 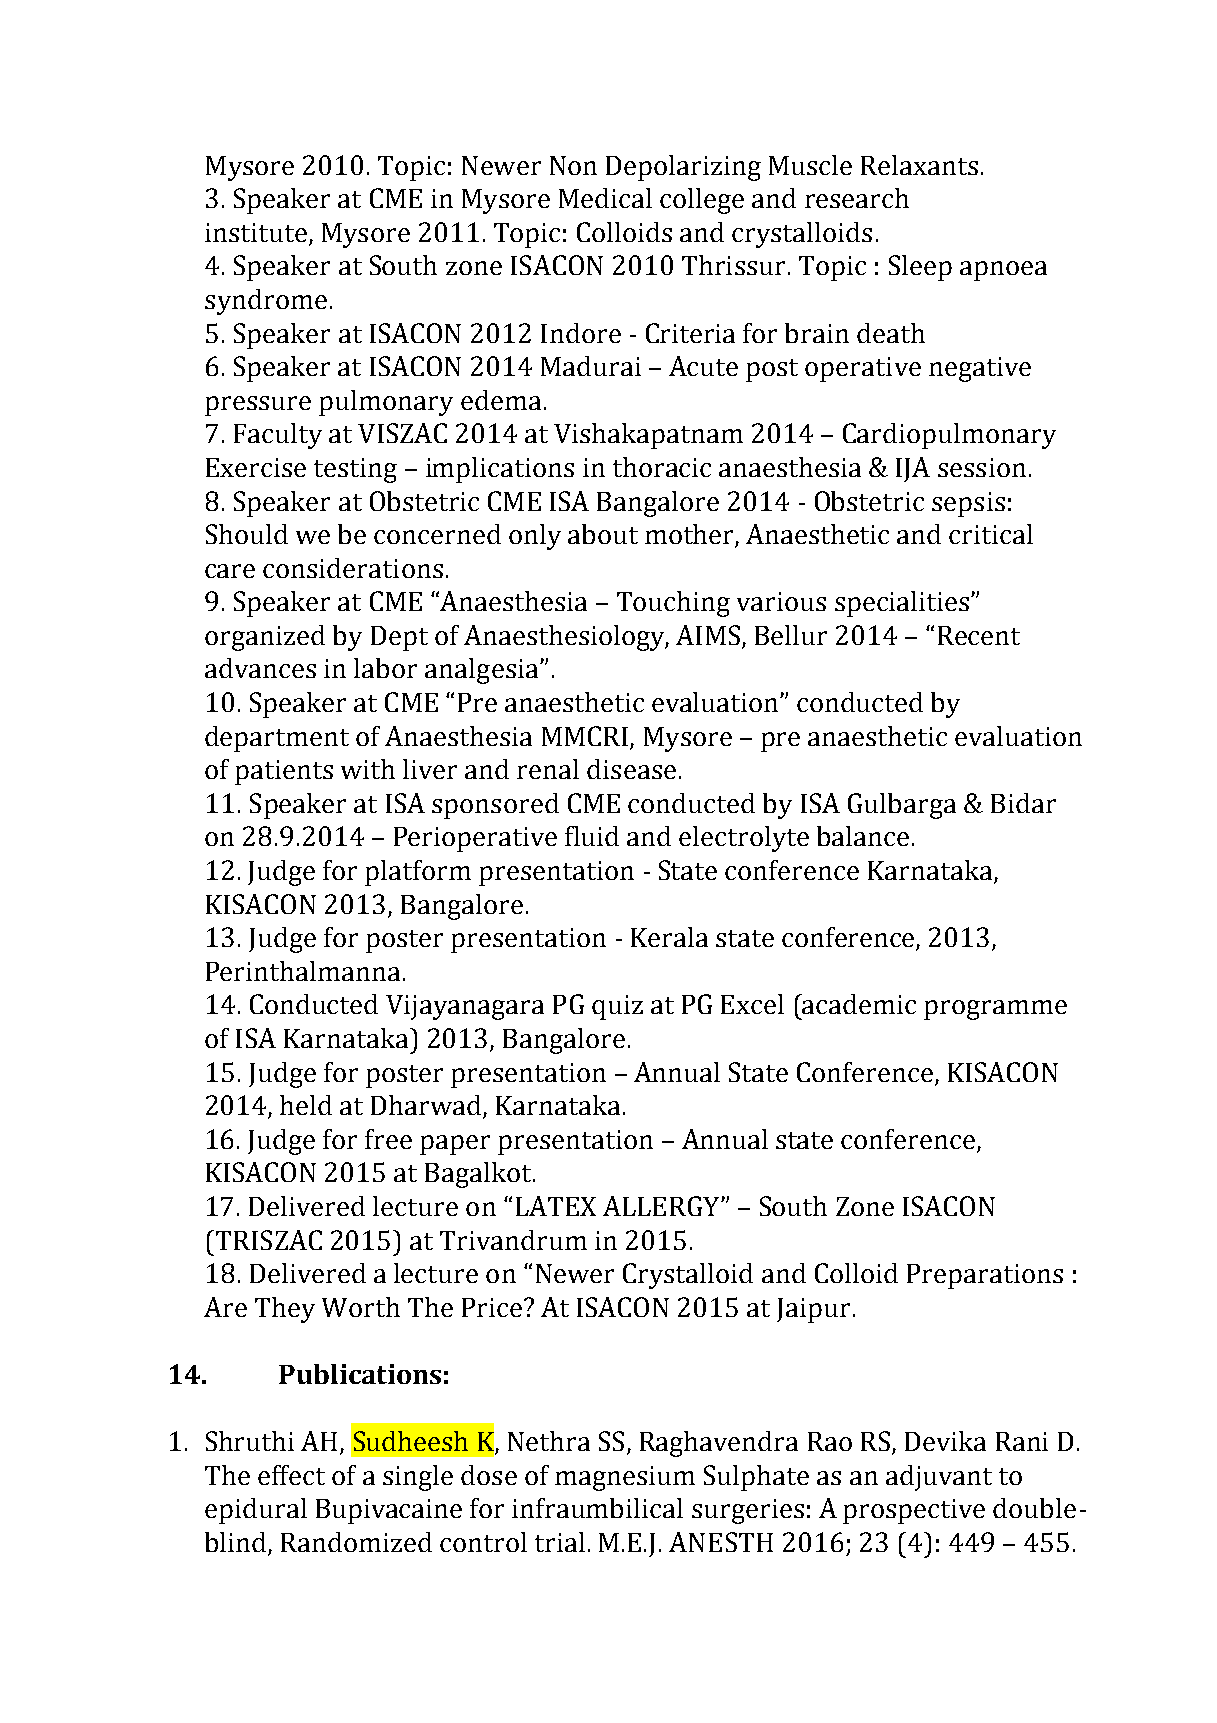 I want to click on held, so click(x=306, y=1105).
